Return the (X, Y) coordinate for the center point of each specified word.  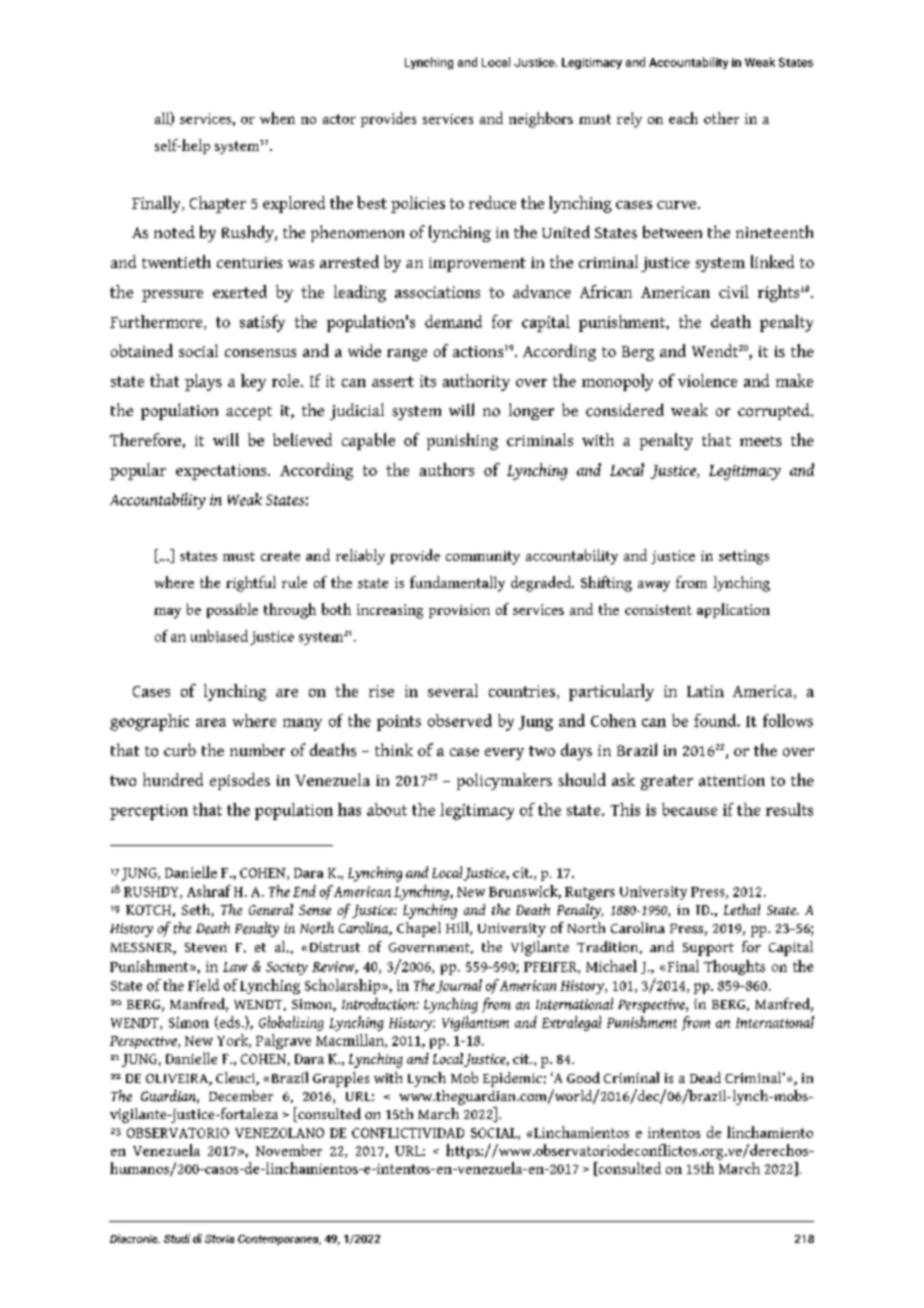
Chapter (218, 204)
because (689, 809)
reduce (492, 202)
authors (447, 469)
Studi (177, 1238)
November (289, 1150)
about (387, 809)
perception (149, 812)
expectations (221, 472)
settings (744, 557)
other (721, 118)
